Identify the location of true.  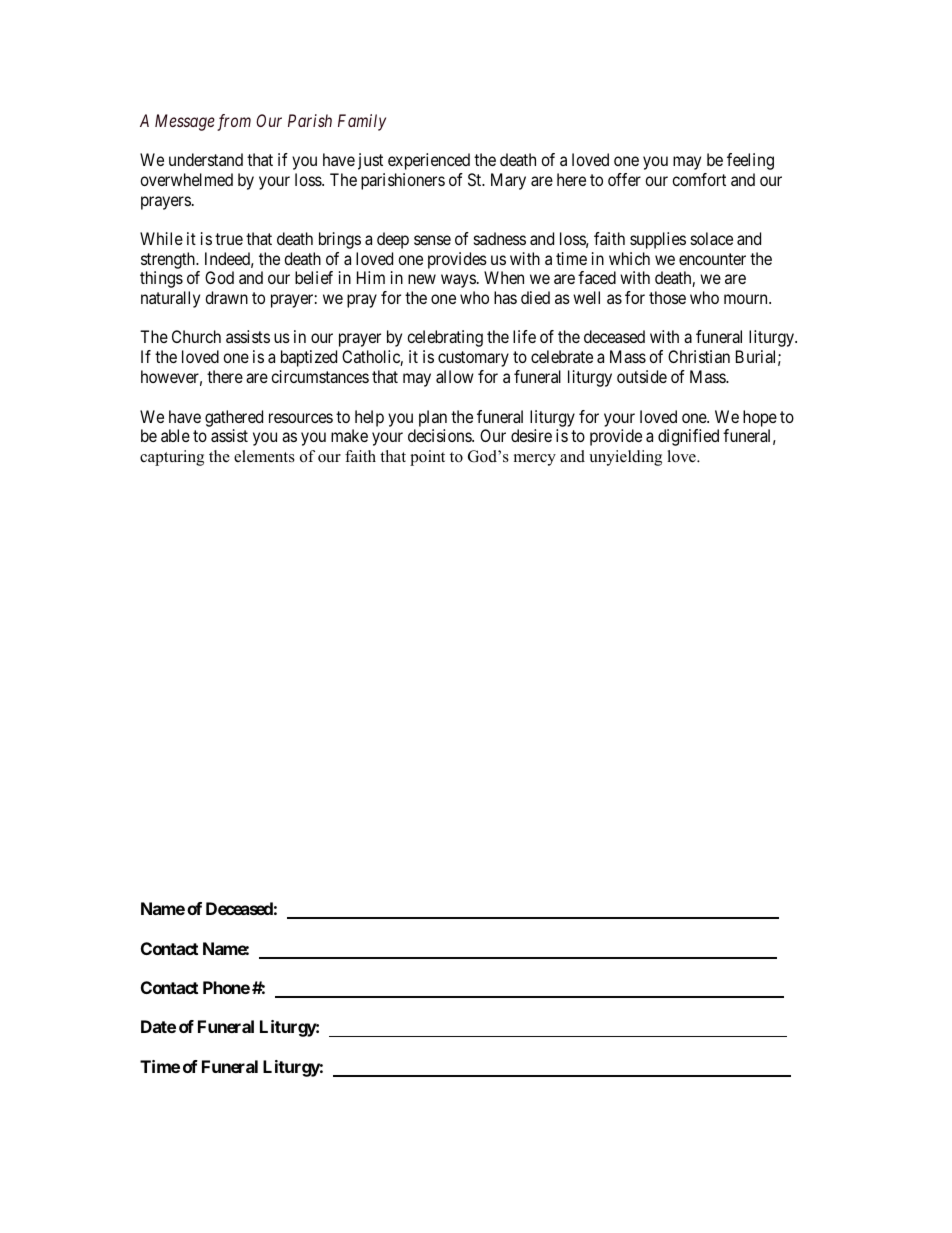
(229, 239).
